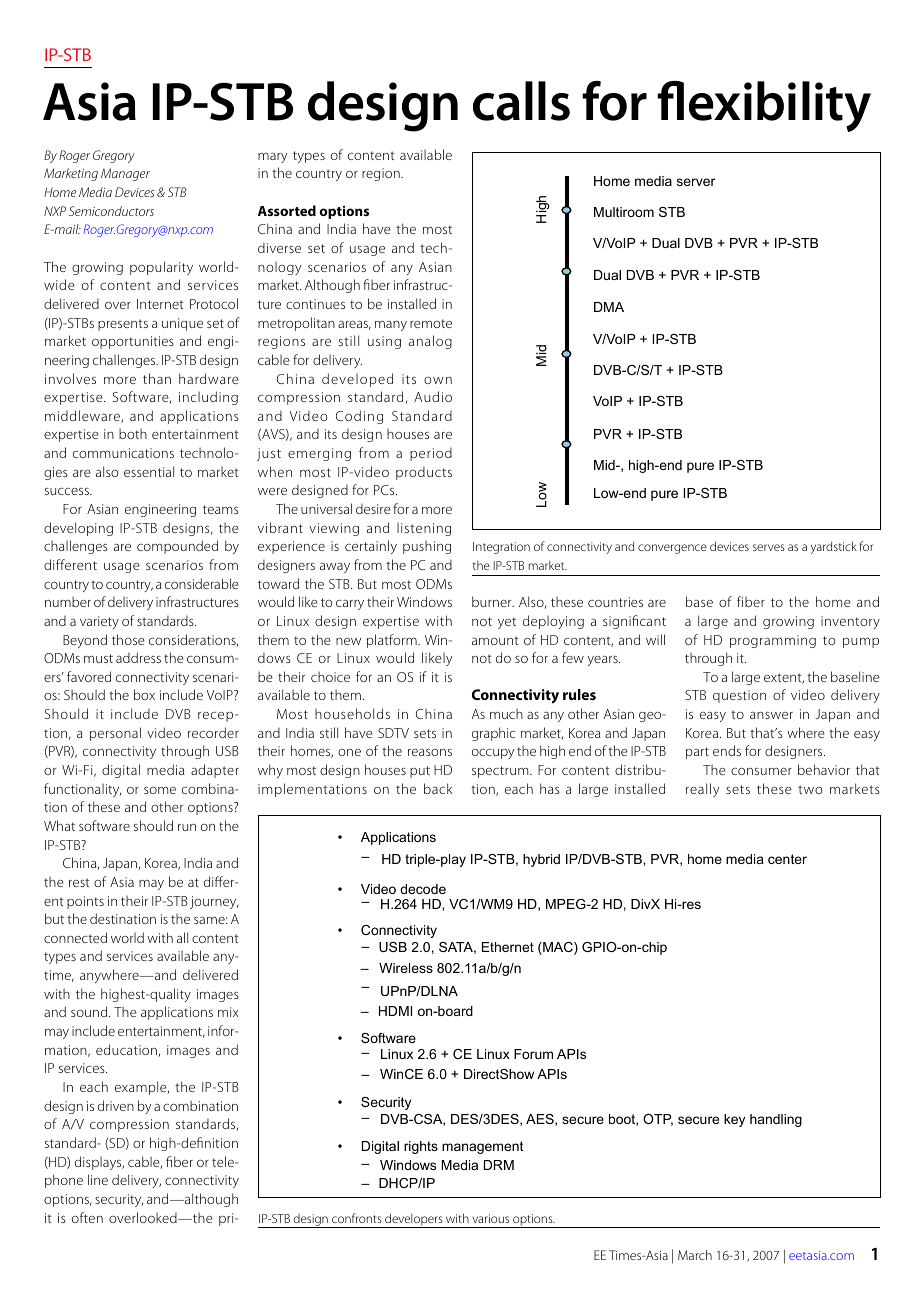 This document has width=924, height=1308. What do you see at coordinates (521, 101) in the document?
I see `calls` at bounding box center [521, 101].
